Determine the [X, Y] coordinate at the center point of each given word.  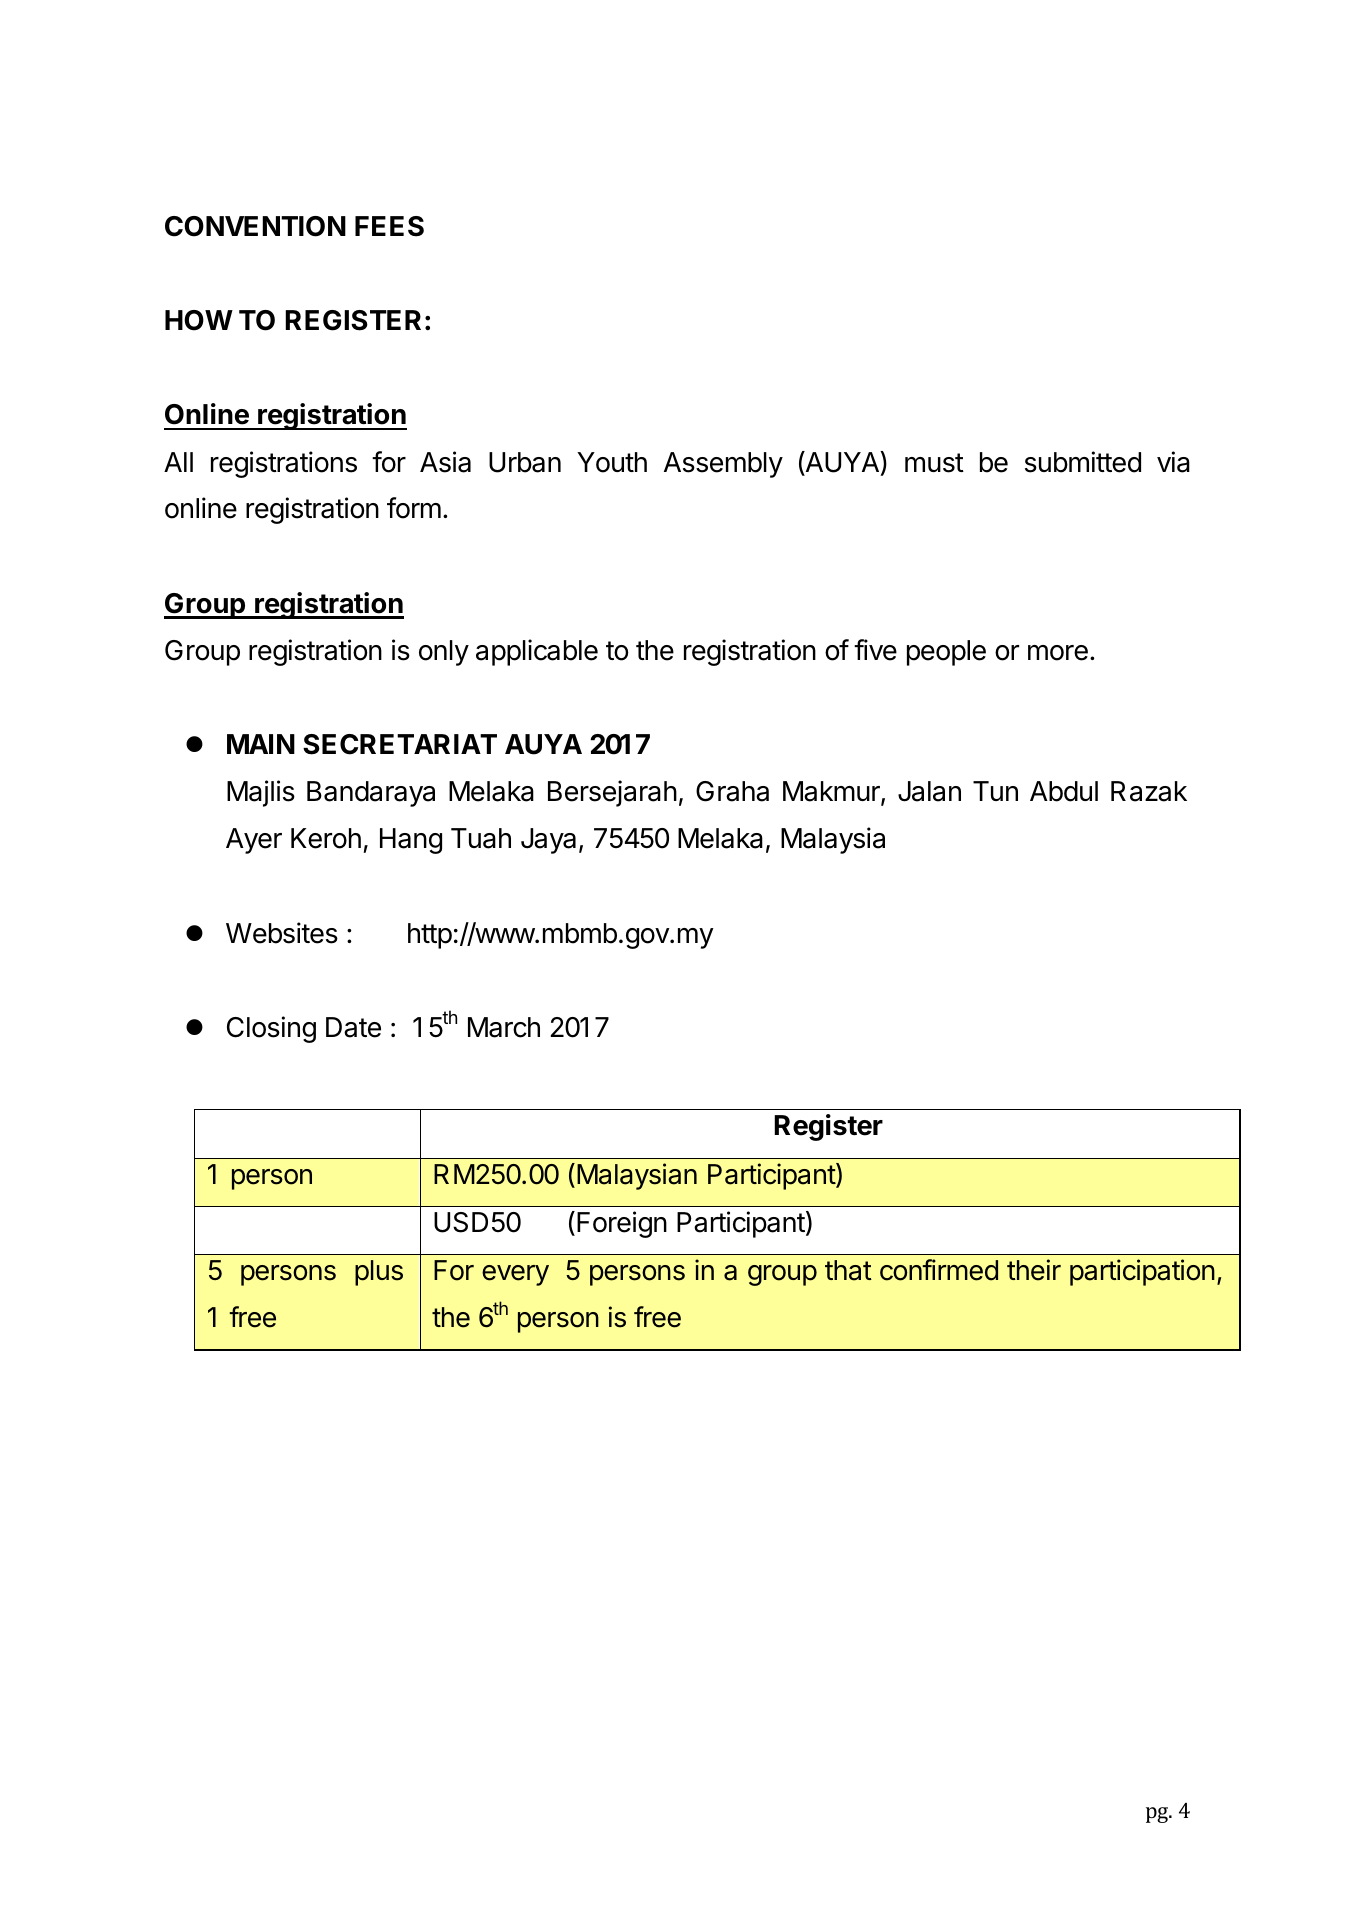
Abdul [1064, 791]
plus [379, 1273]
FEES [389, 226]
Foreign [622, 1224]
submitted [1083, 462]
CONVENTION [255, 226]
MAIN [261, 744]
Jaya [548, 841]
